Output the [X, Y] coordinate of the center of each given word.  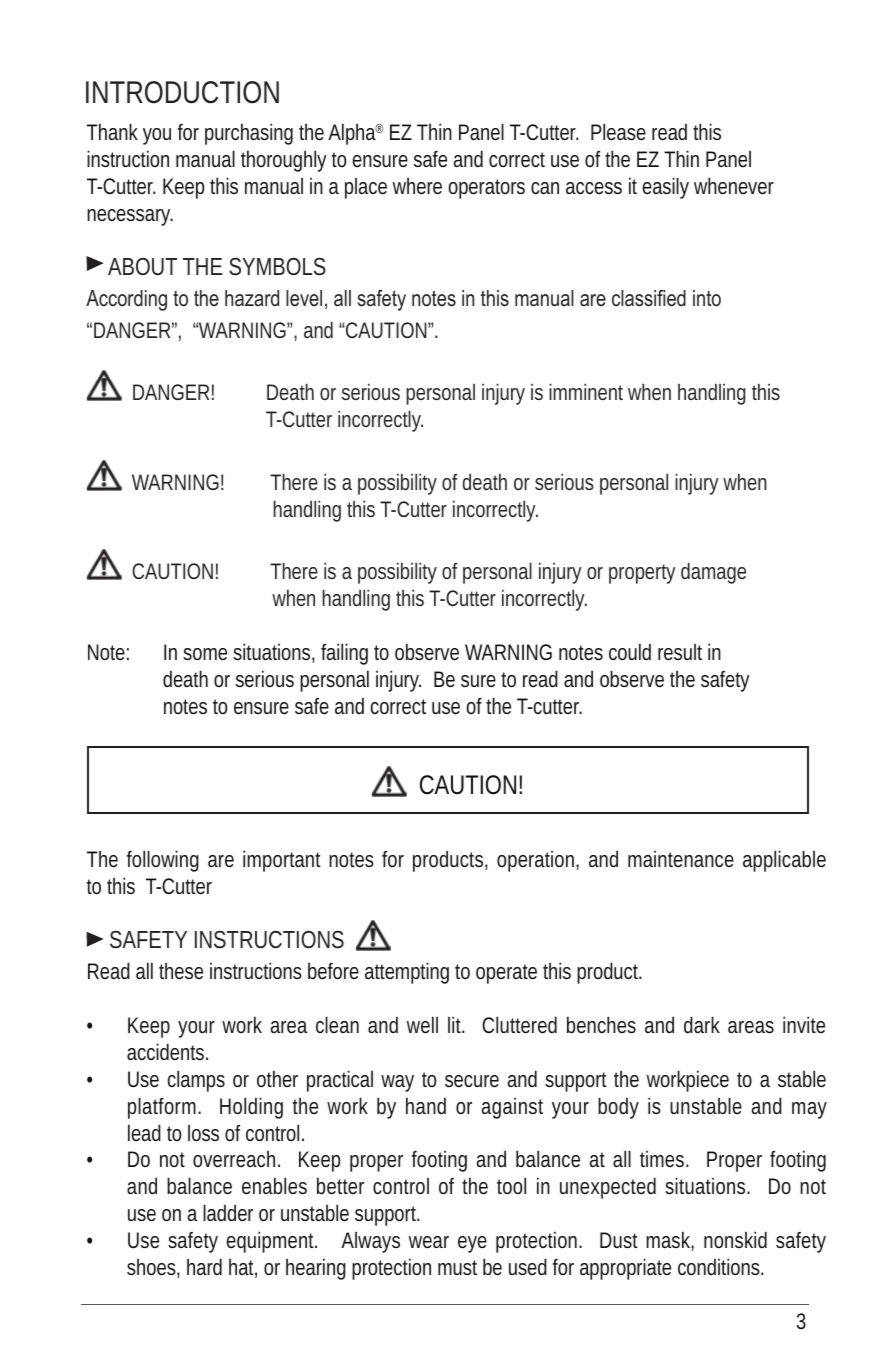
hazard [252, 298]
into [707, 298]
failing [344, 654]
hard [204, 1266]
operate [506, 974]
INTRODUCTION [182, 92]
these [181, 970]
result [680, 652]
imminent [586, 391]
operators [487, 189]
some [205, 654]
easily [666, 188]
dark [702, 1024]
